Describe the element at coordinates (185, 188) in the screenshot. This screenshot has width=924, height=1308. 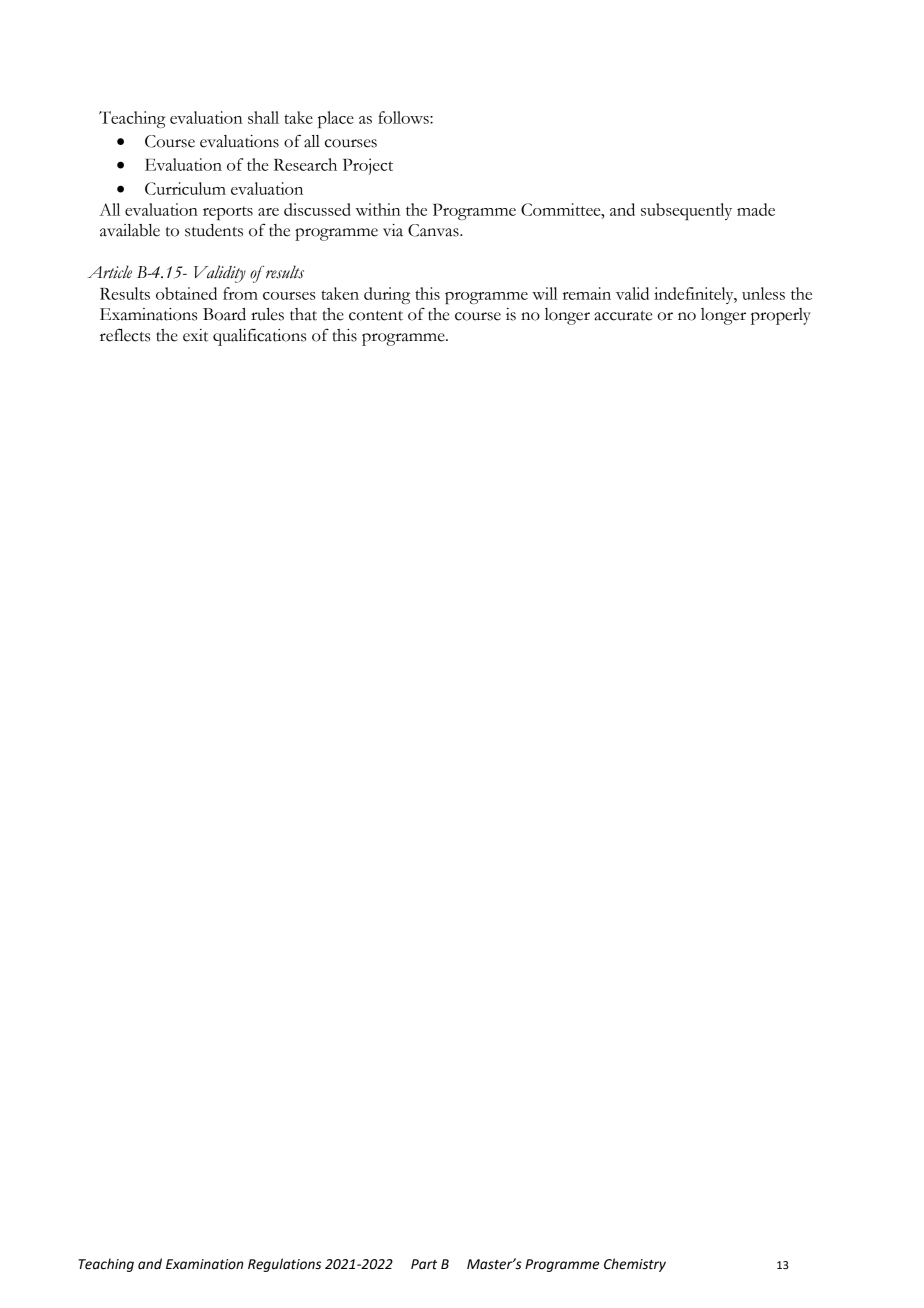
I see `Curriculum` at that location.
